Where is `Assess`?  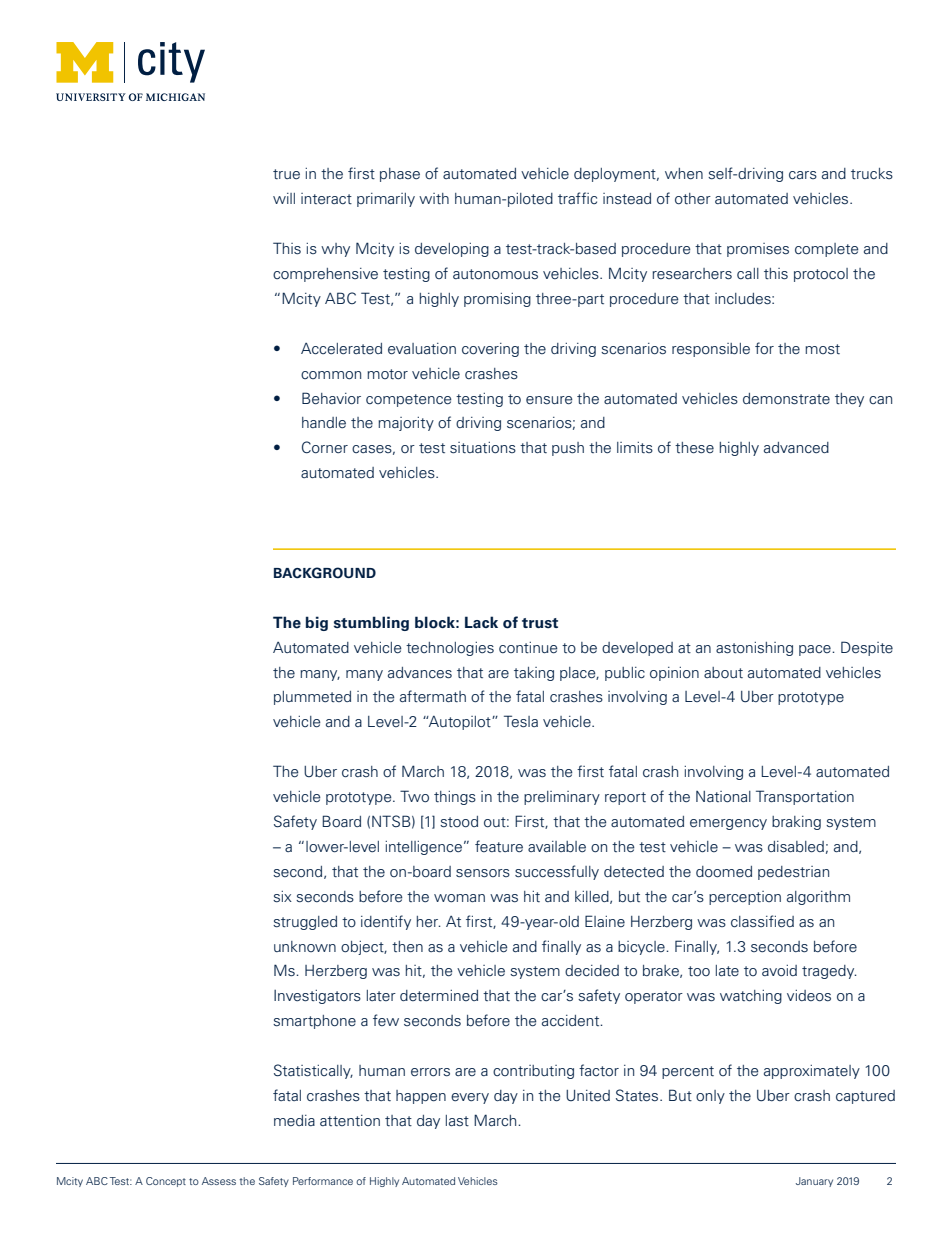
Assess is located at coordinates (219, 1181).
